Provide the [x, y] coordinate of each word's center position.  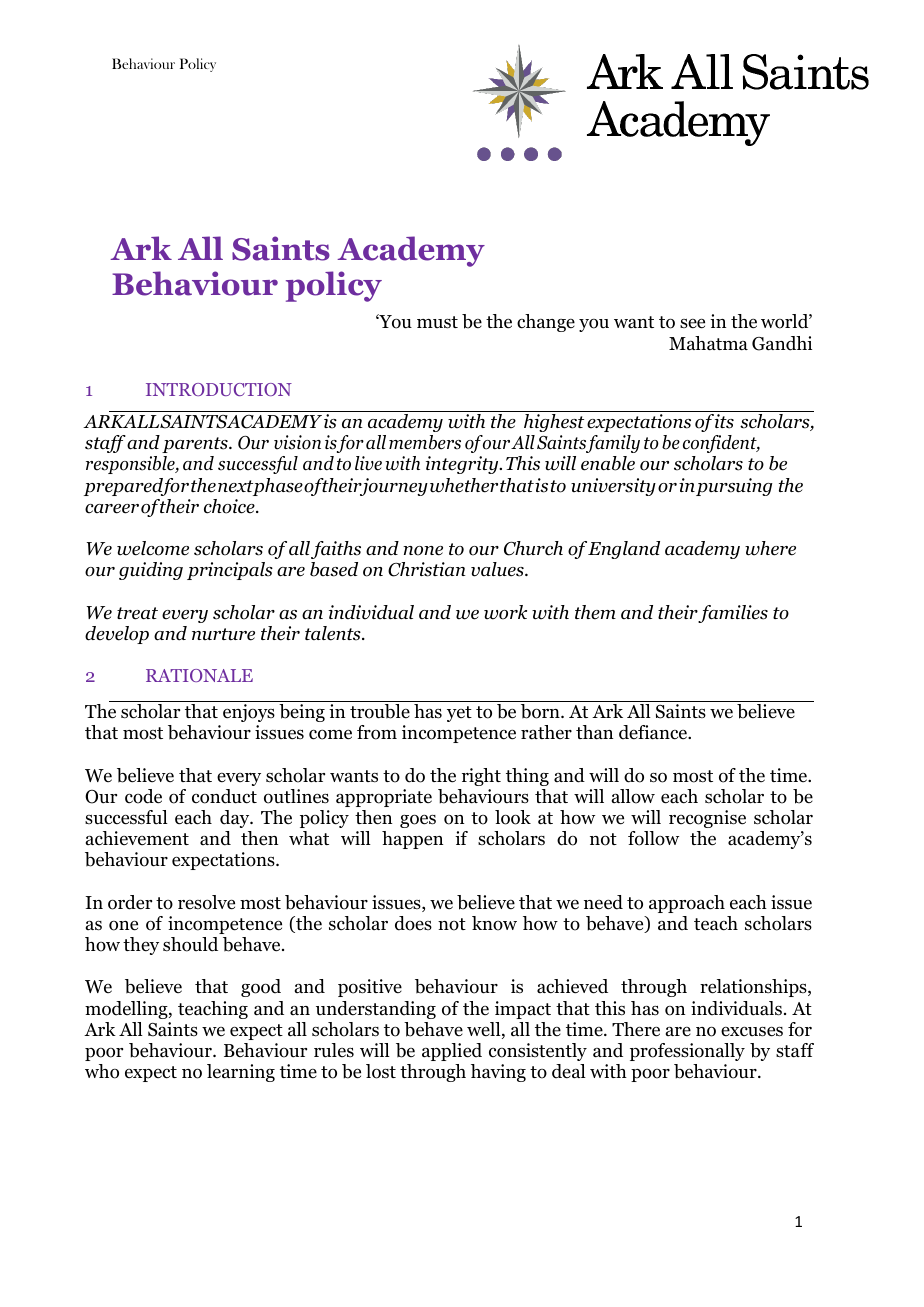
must [437, 322]
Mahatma [708, 343]
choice [230, 506]
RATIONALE [199, 675]
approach [687, 904]
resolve [206, 902]
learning [241, 1073]
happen [412, 840]
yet [459, 714]
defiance [654, 732]
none [423, 551]
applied [452, 1052]
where [770, 548]
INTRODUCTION [219, 389]
